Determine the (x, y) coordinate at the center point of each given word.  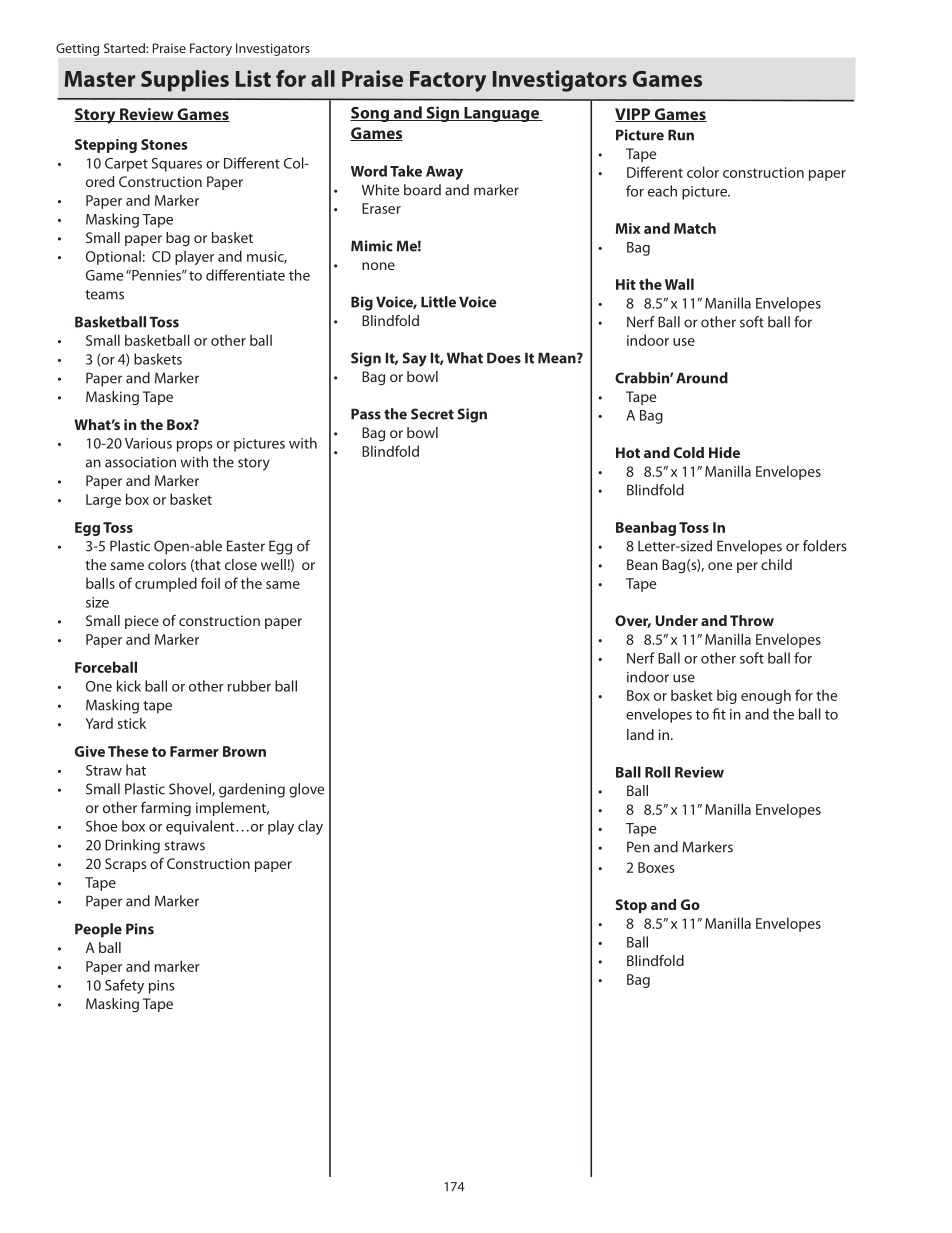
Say (414, 359)
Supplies (185, 81)
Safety (124, 986)
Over (633, 621)
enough (766, 696)
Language (501, 114)
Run (681, 135)
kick (129, 686)
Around (702, 378)
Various (148, 443)
